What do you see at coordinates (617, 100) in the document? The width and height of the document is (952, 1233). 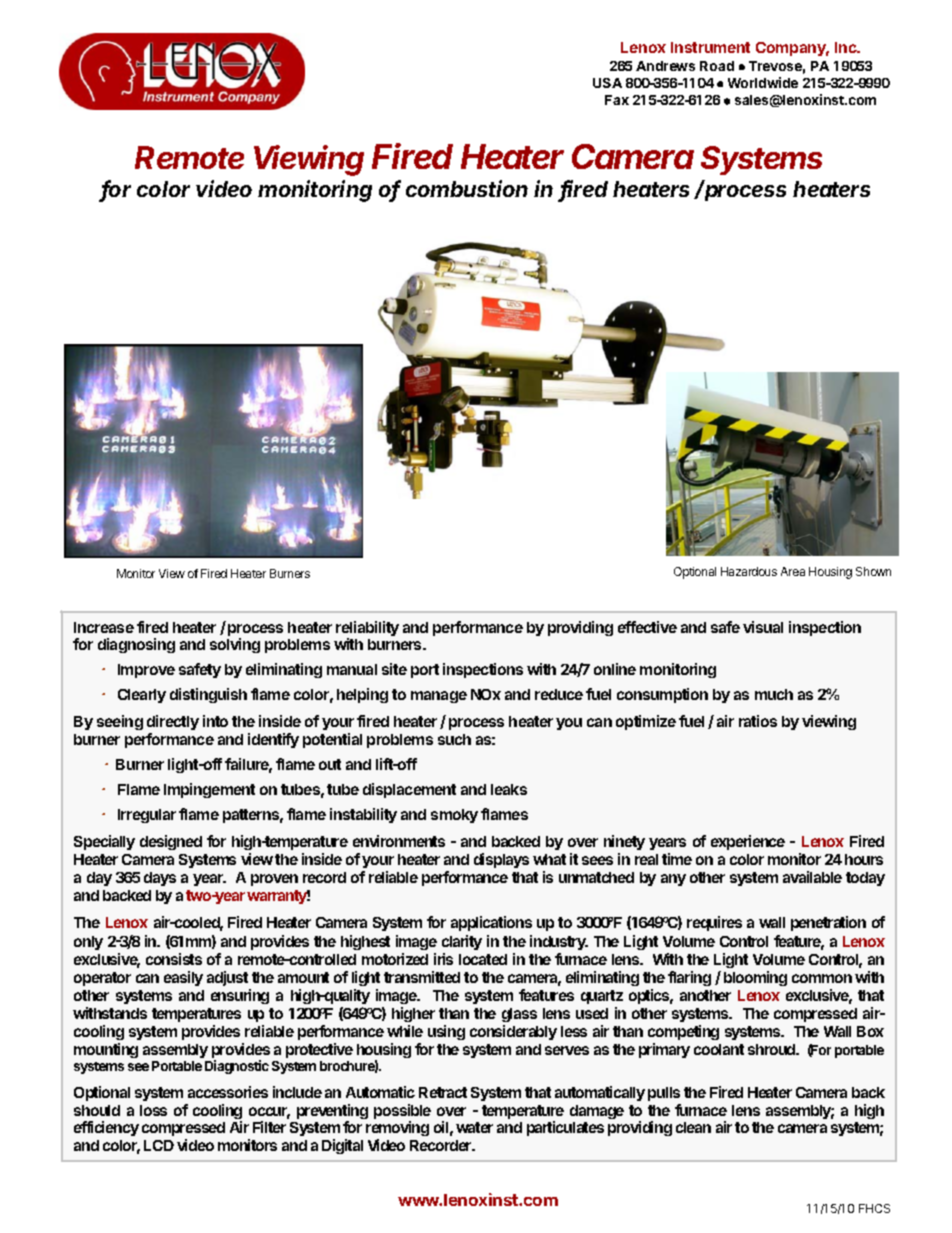 I see `Fax` at bounding box center [617, 100].
